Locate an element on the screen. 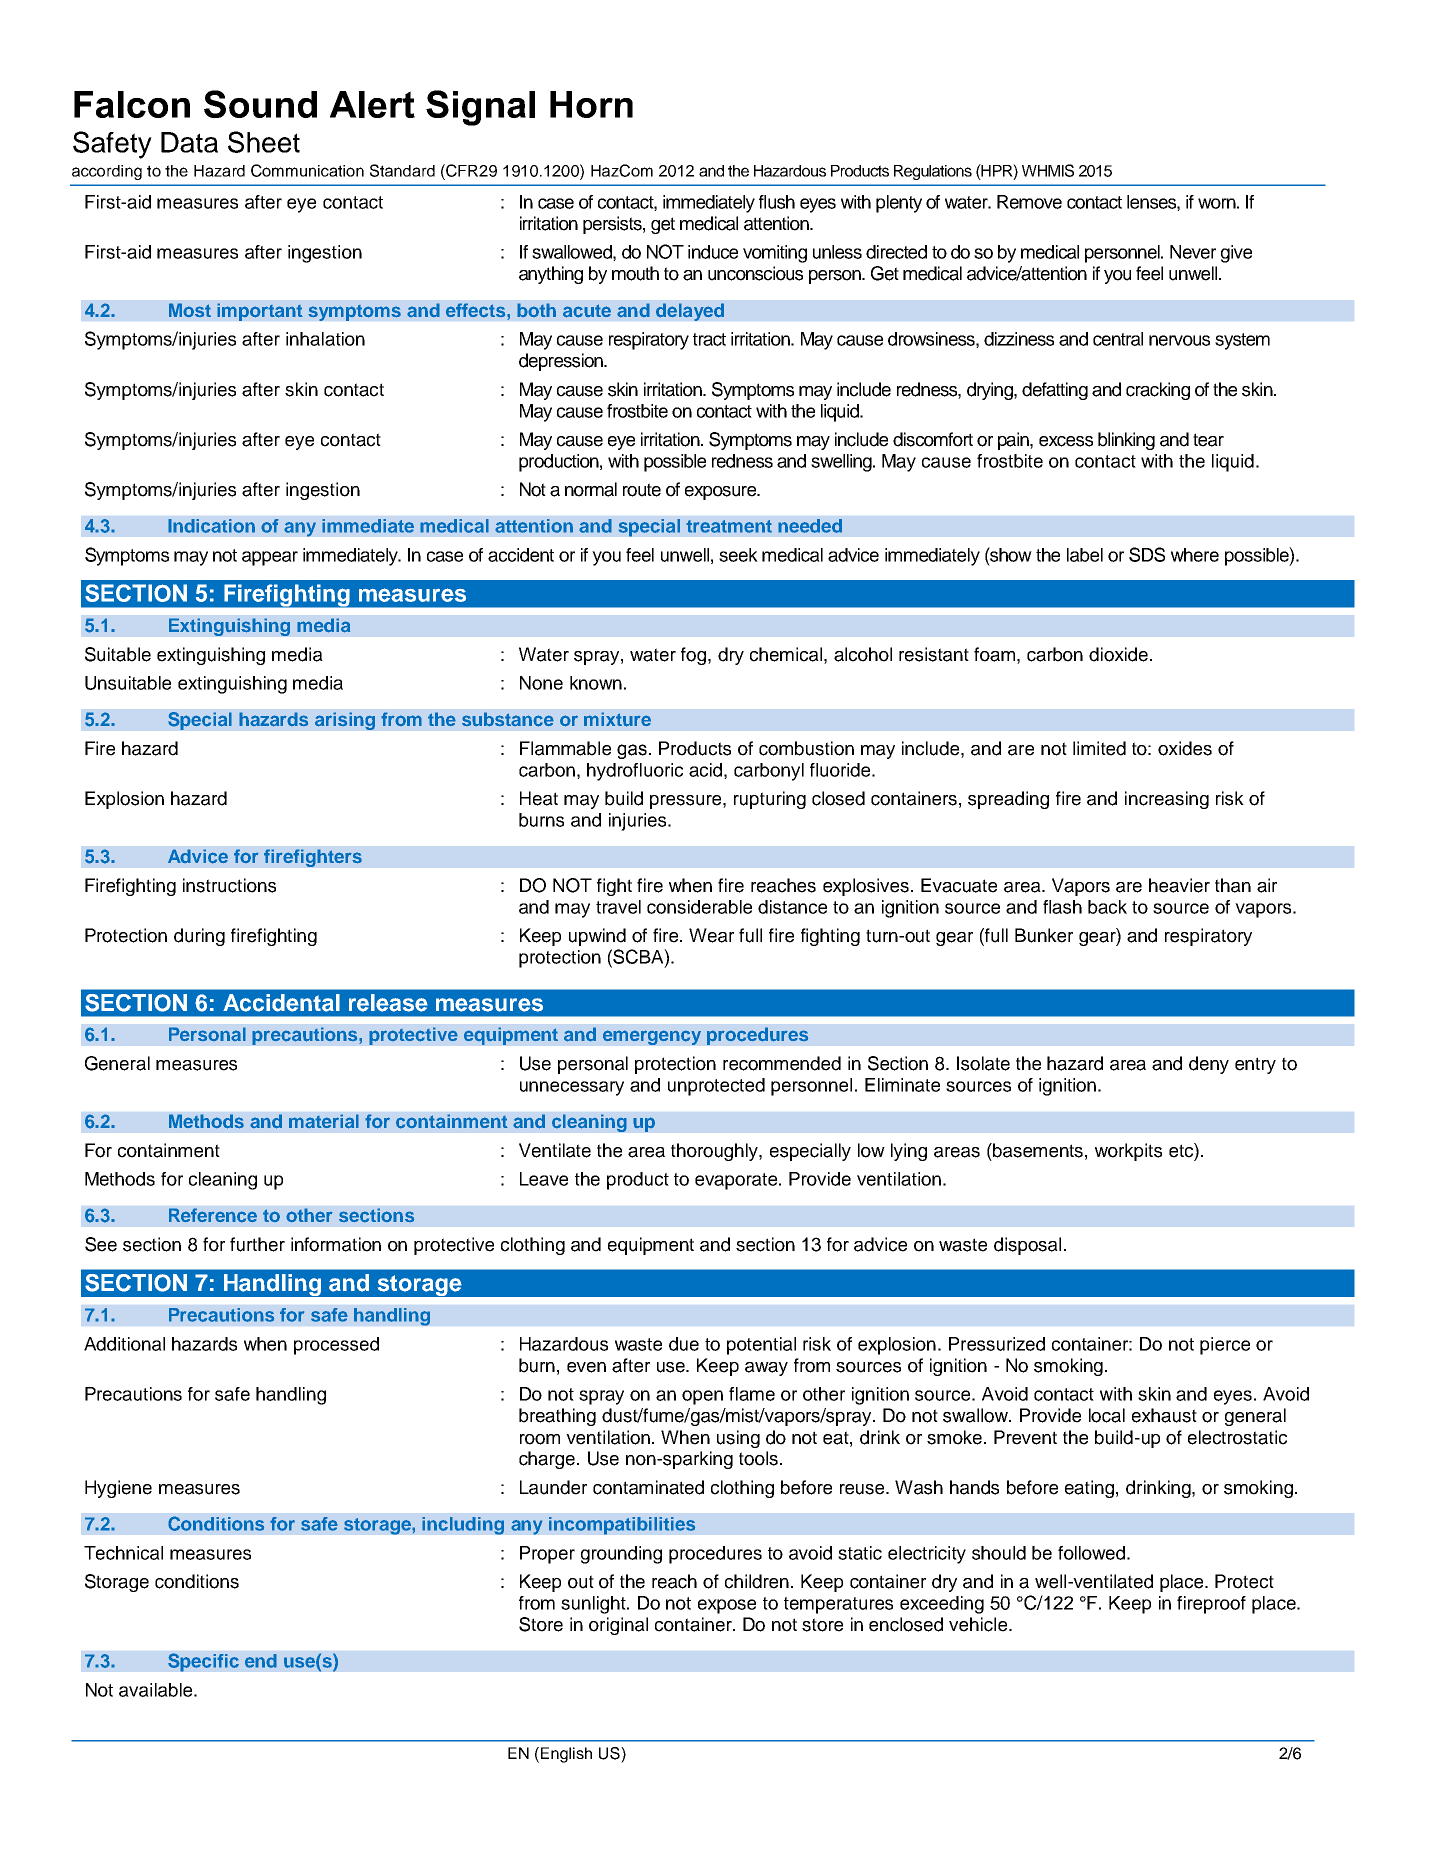 This screenshot has width=1435, height=1858. appear is located at coordinates (270, 558).
